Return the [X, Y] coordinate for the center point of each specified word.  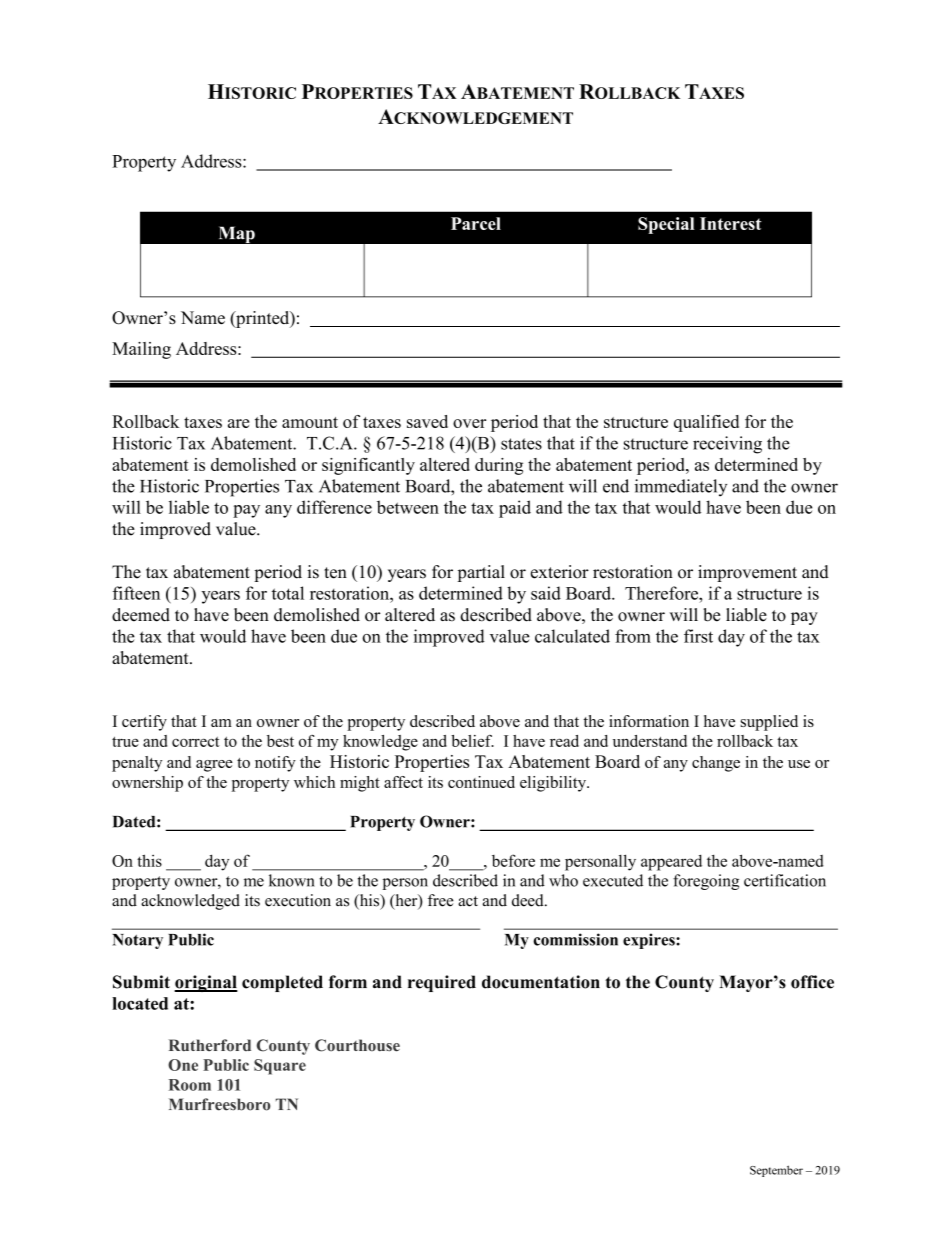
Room [190, 1085]
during [499, 466]
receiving [727, 445]
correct [196, 742]
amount [310, 422]
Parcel [476, 223]
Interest [731, 223]
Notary [137, 941]
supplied [769, 723]
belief [472, 741]
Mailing [141, 350]
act [468, 901]
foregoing [706, 882]
